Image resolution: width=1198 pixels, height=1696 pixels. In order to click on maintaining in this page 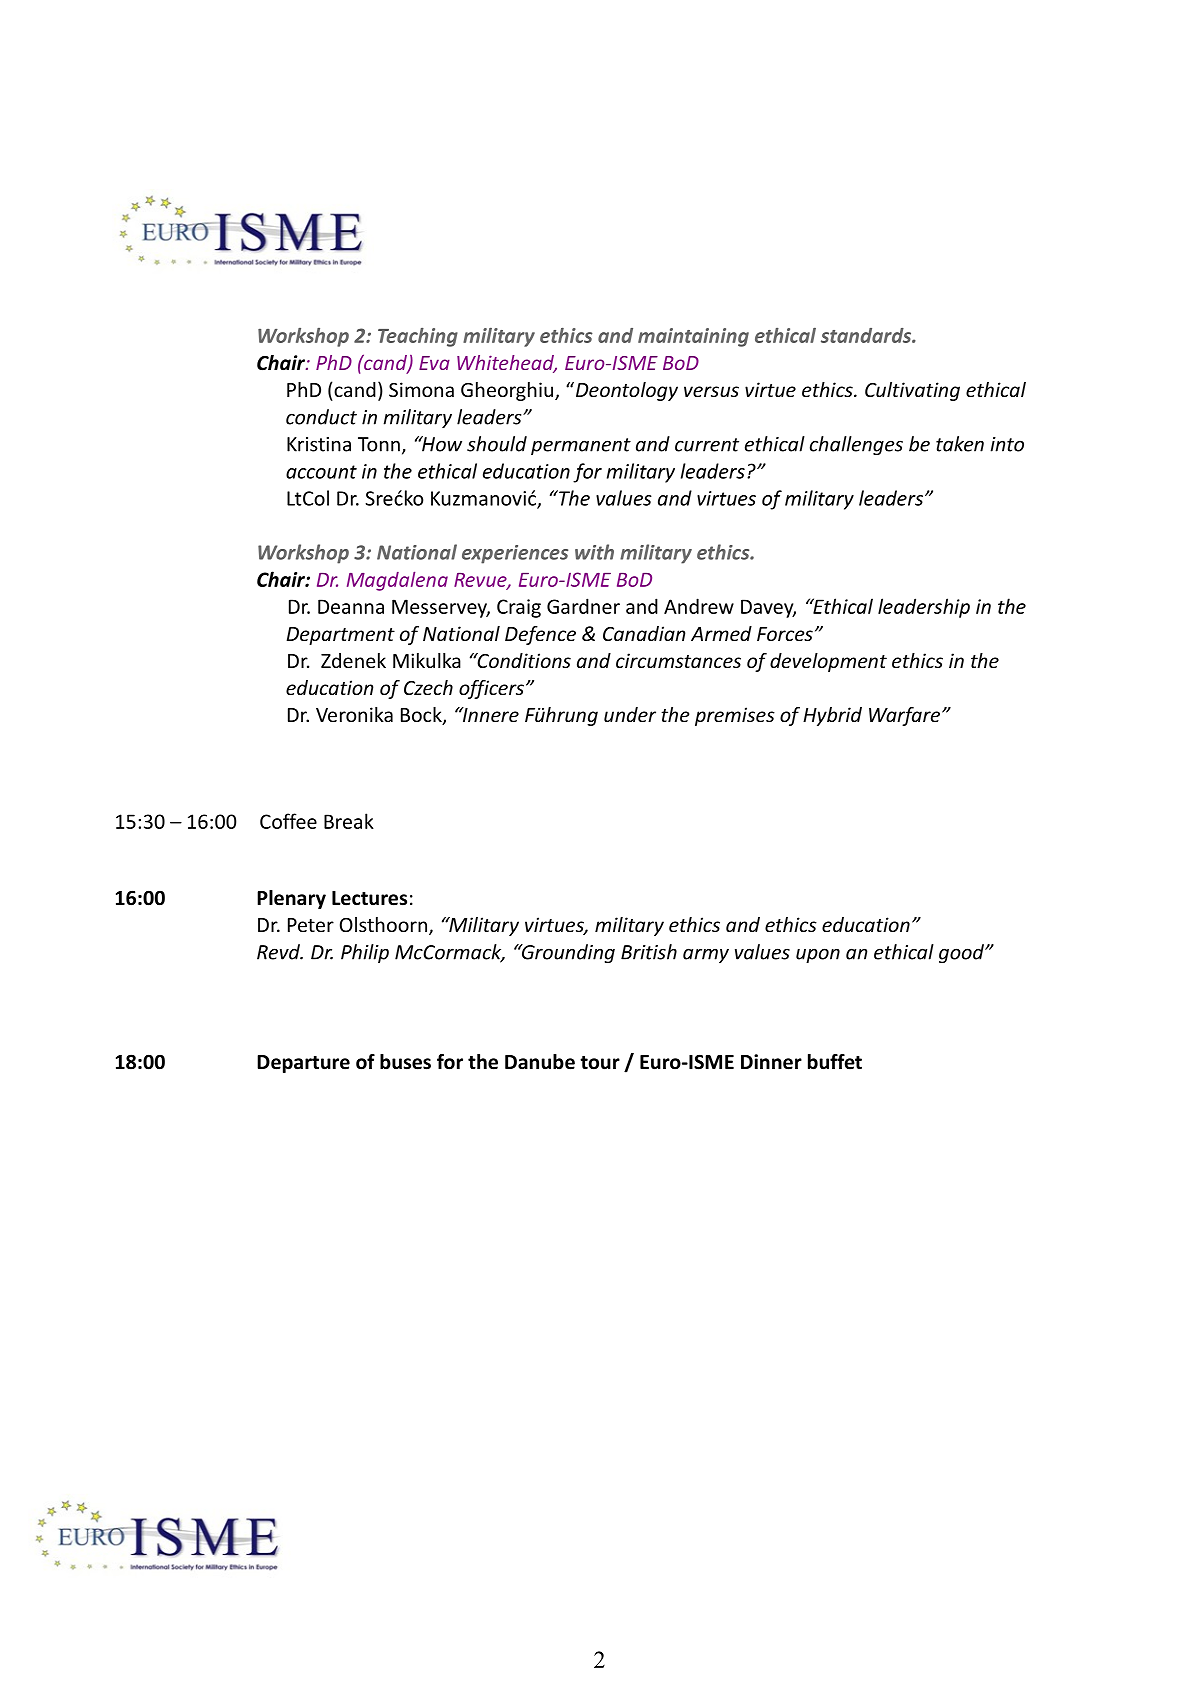, I will do `click(693, 337)`.
